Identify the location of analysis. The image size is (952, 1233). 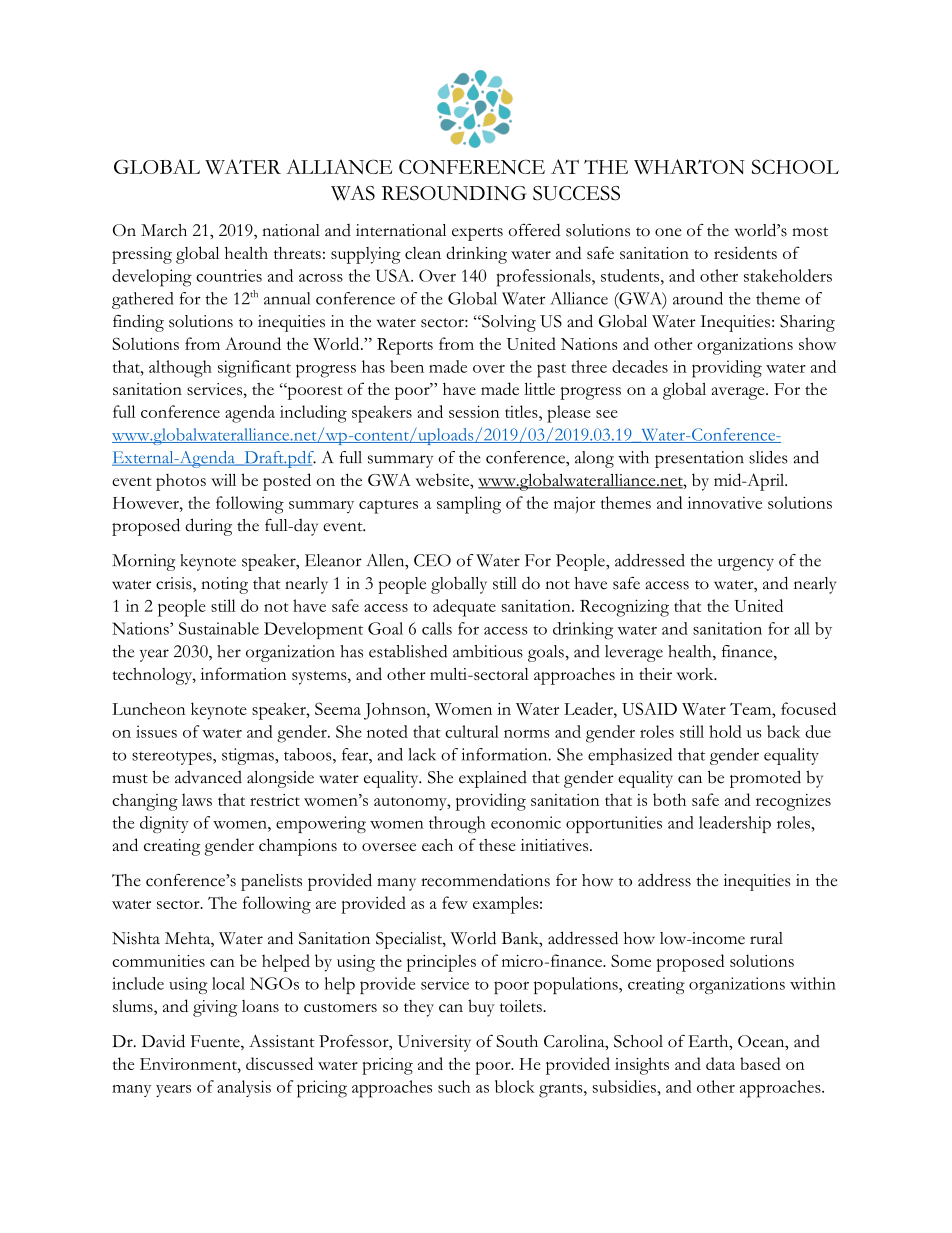
(244, 1088).
